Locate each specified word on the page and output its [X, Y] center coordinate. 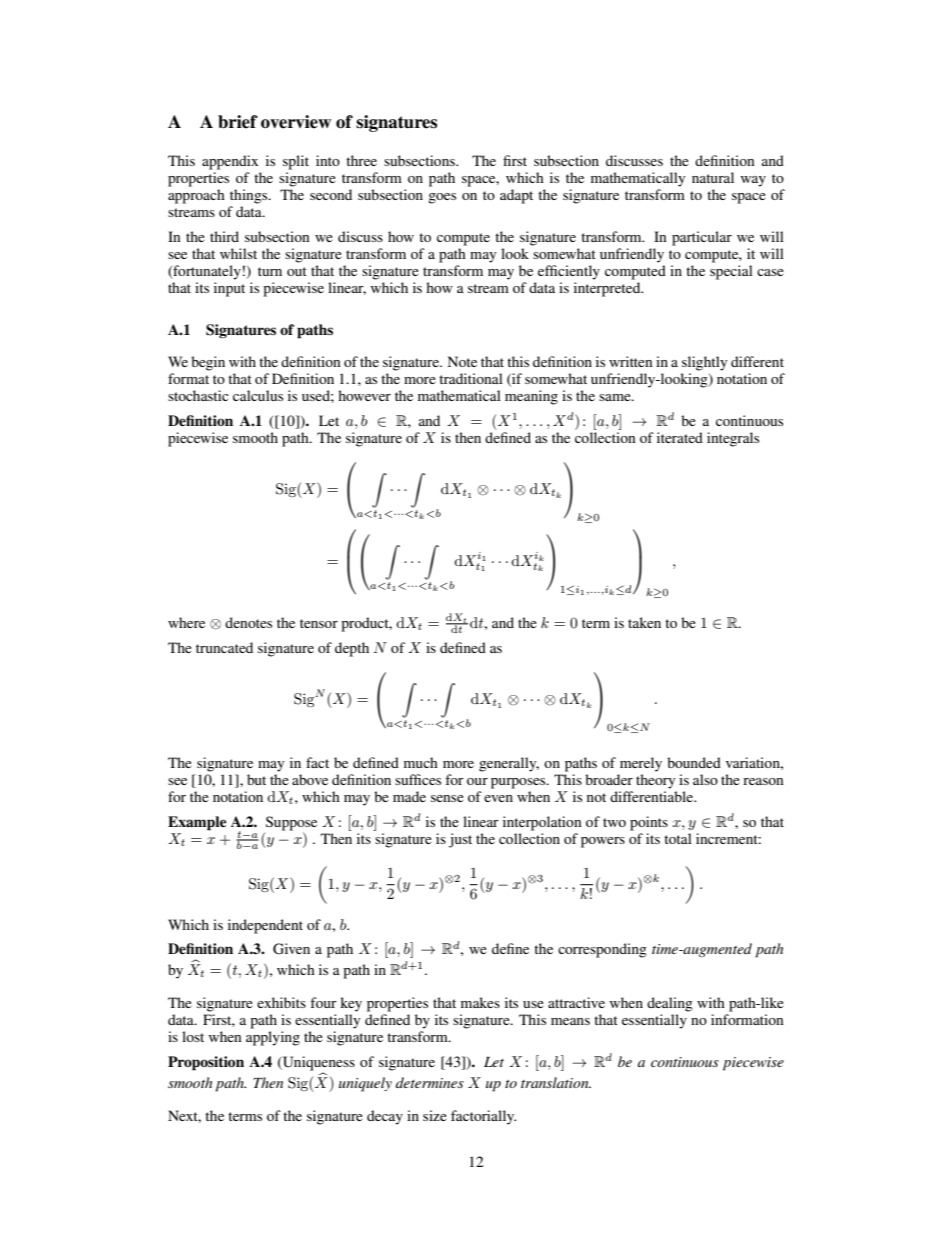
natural [713, 177]
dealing [670, 1004]
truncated [224, 647]
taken [644, 622]
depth [352, 649]
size [435, 1115]
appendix [230, 162]
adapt [516, 196]
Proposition [206, 1063]
